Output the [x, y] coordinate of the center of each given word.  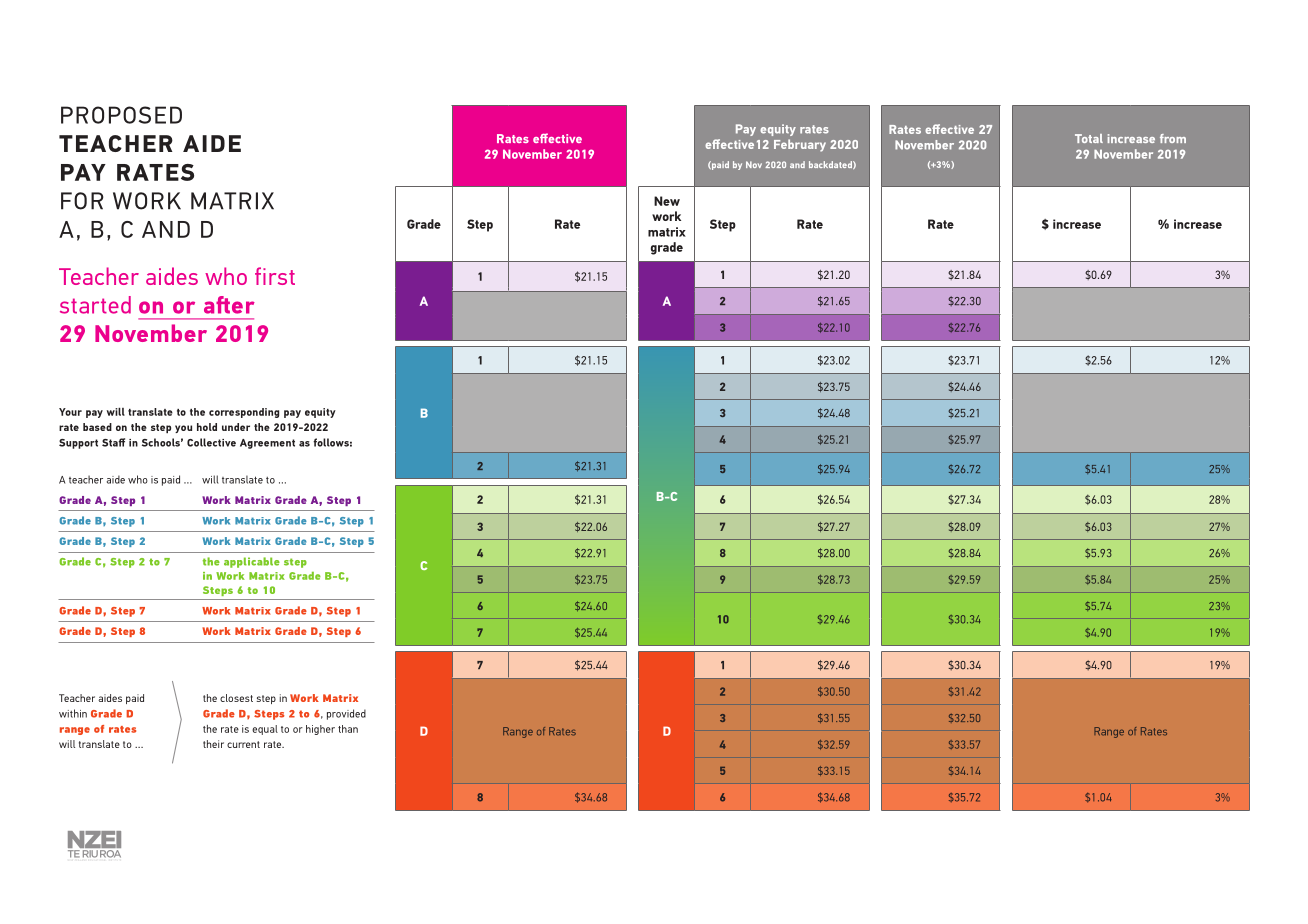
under [236, 427]
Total [1089, 138]
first [275, 276]
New [667, 201]
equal [265, 730]
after [229, 305]
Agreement [267, 444]
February [800, 145]
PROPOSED [121, 115]
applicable [252, 562]
